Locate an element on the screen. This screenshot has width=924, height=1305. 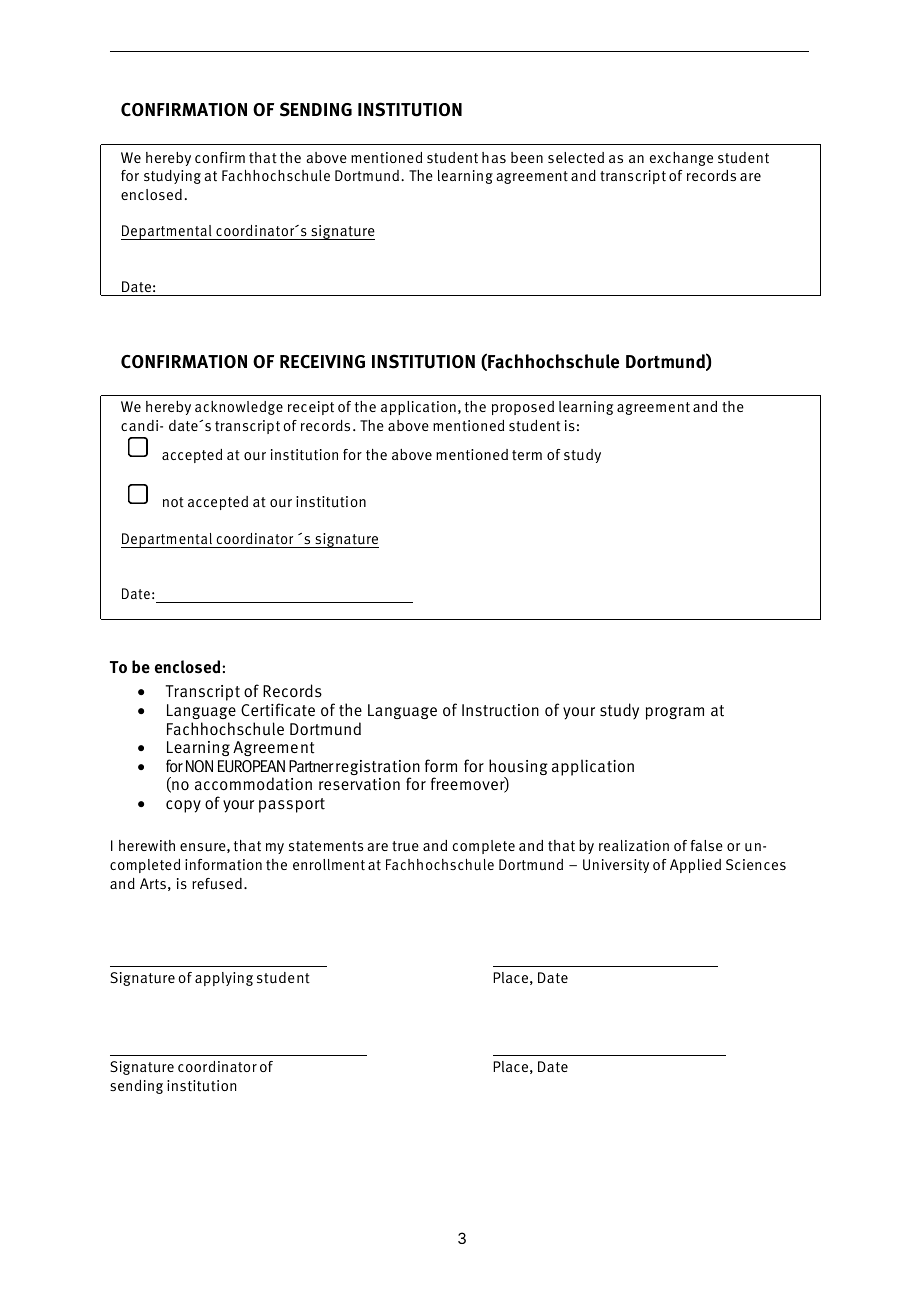
applying is located at coordinates (224, 979).
